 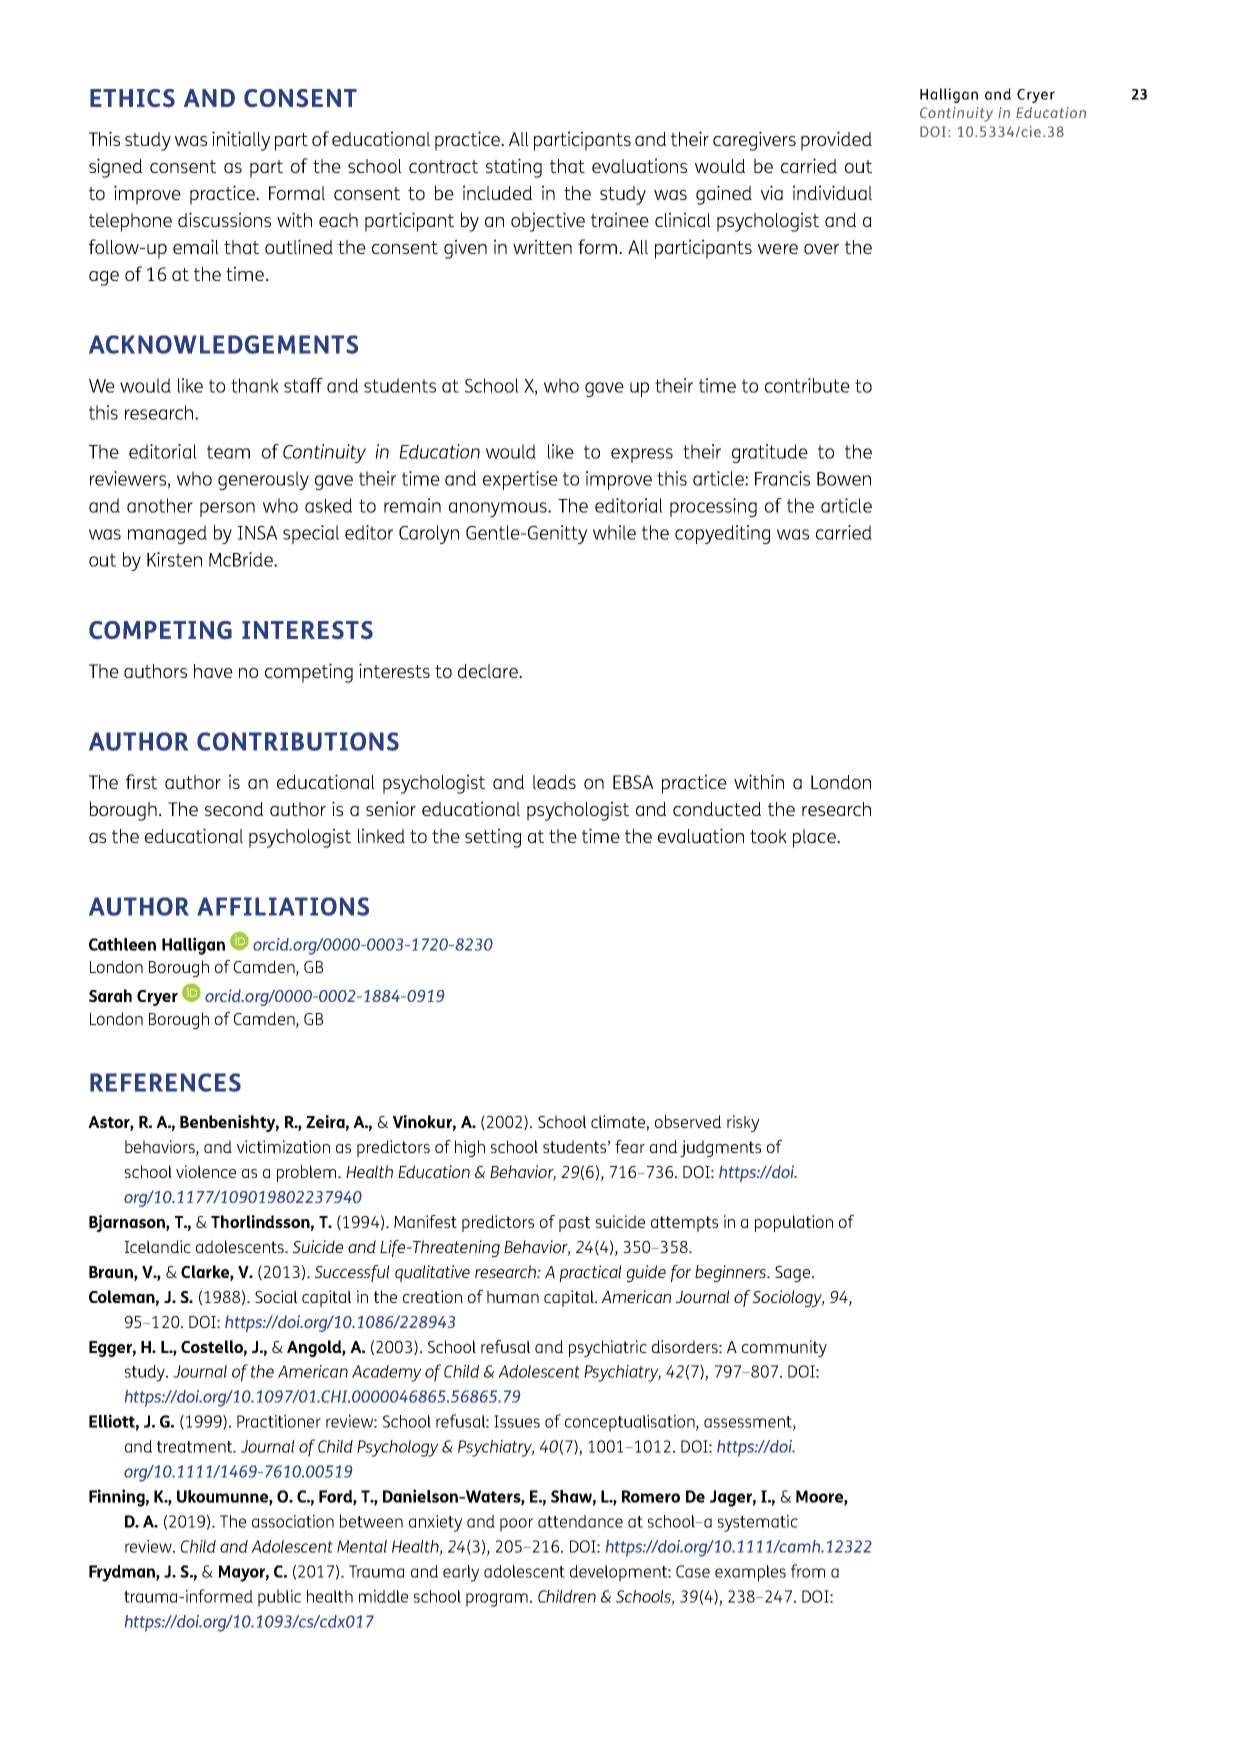 I want to click on contract, so click(x=443, y=166).
